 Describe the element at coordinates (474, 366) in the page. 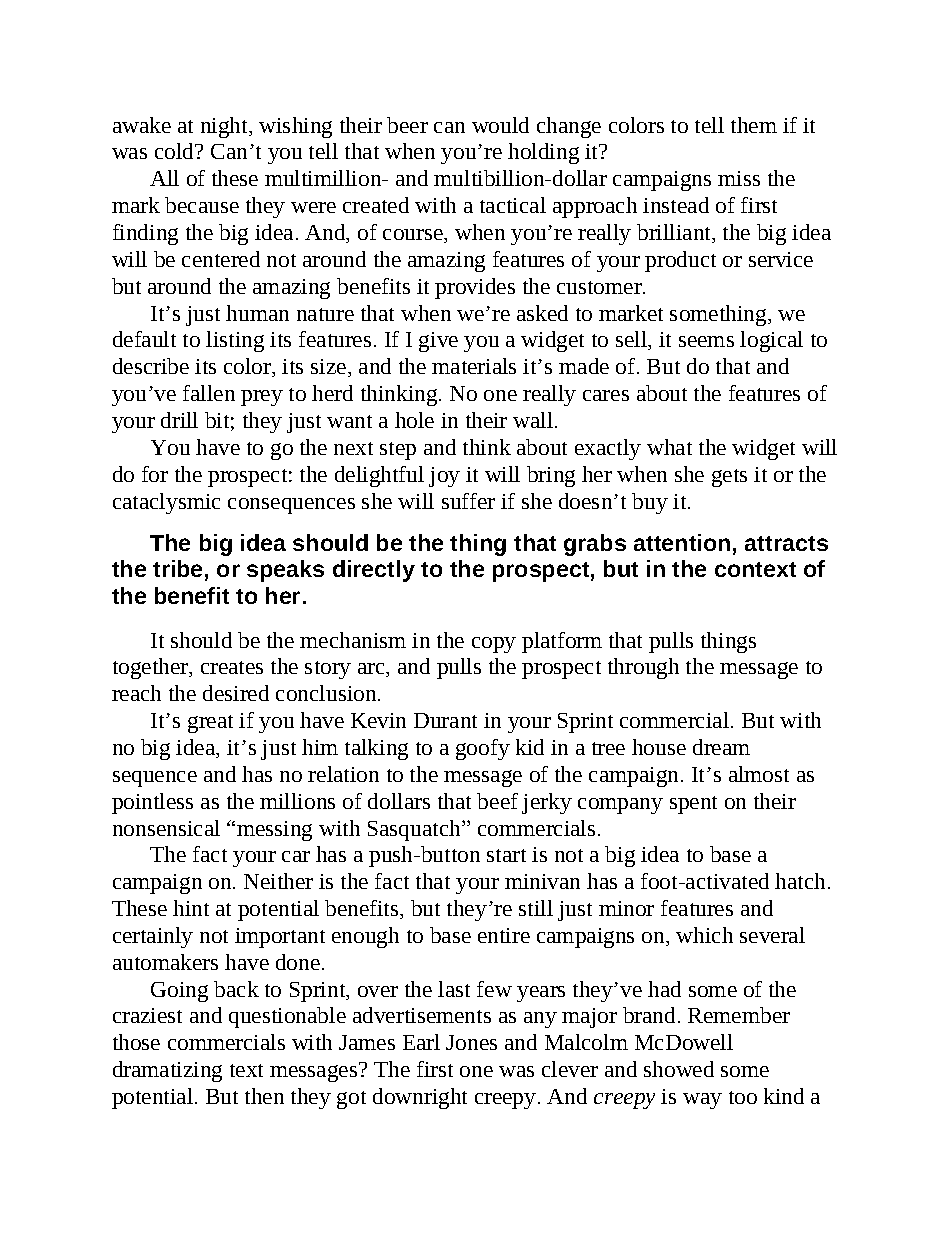

I see `materials` at that location.
